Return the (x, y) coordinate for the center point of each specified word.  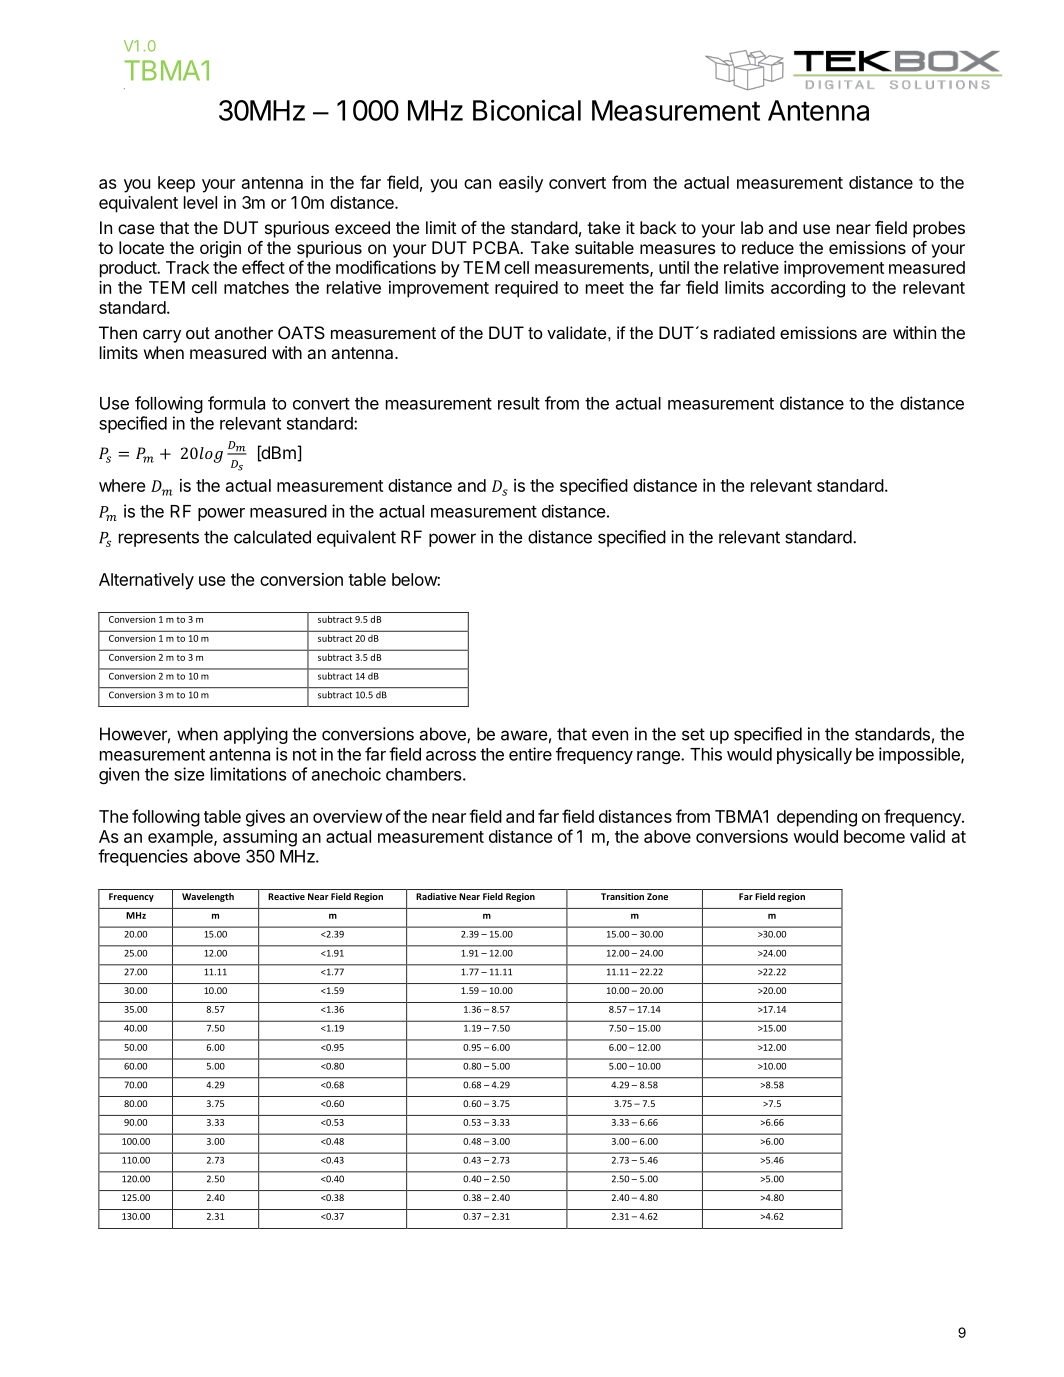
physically (814, 755)
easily (521, 184)
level (200, 202)
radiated (744, 332)
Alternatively (146, 581)
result (519, 403)
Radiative (436, 896)
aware (524, 735)
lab (752, 227)
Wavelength (208, 897)
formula (236, 403)
